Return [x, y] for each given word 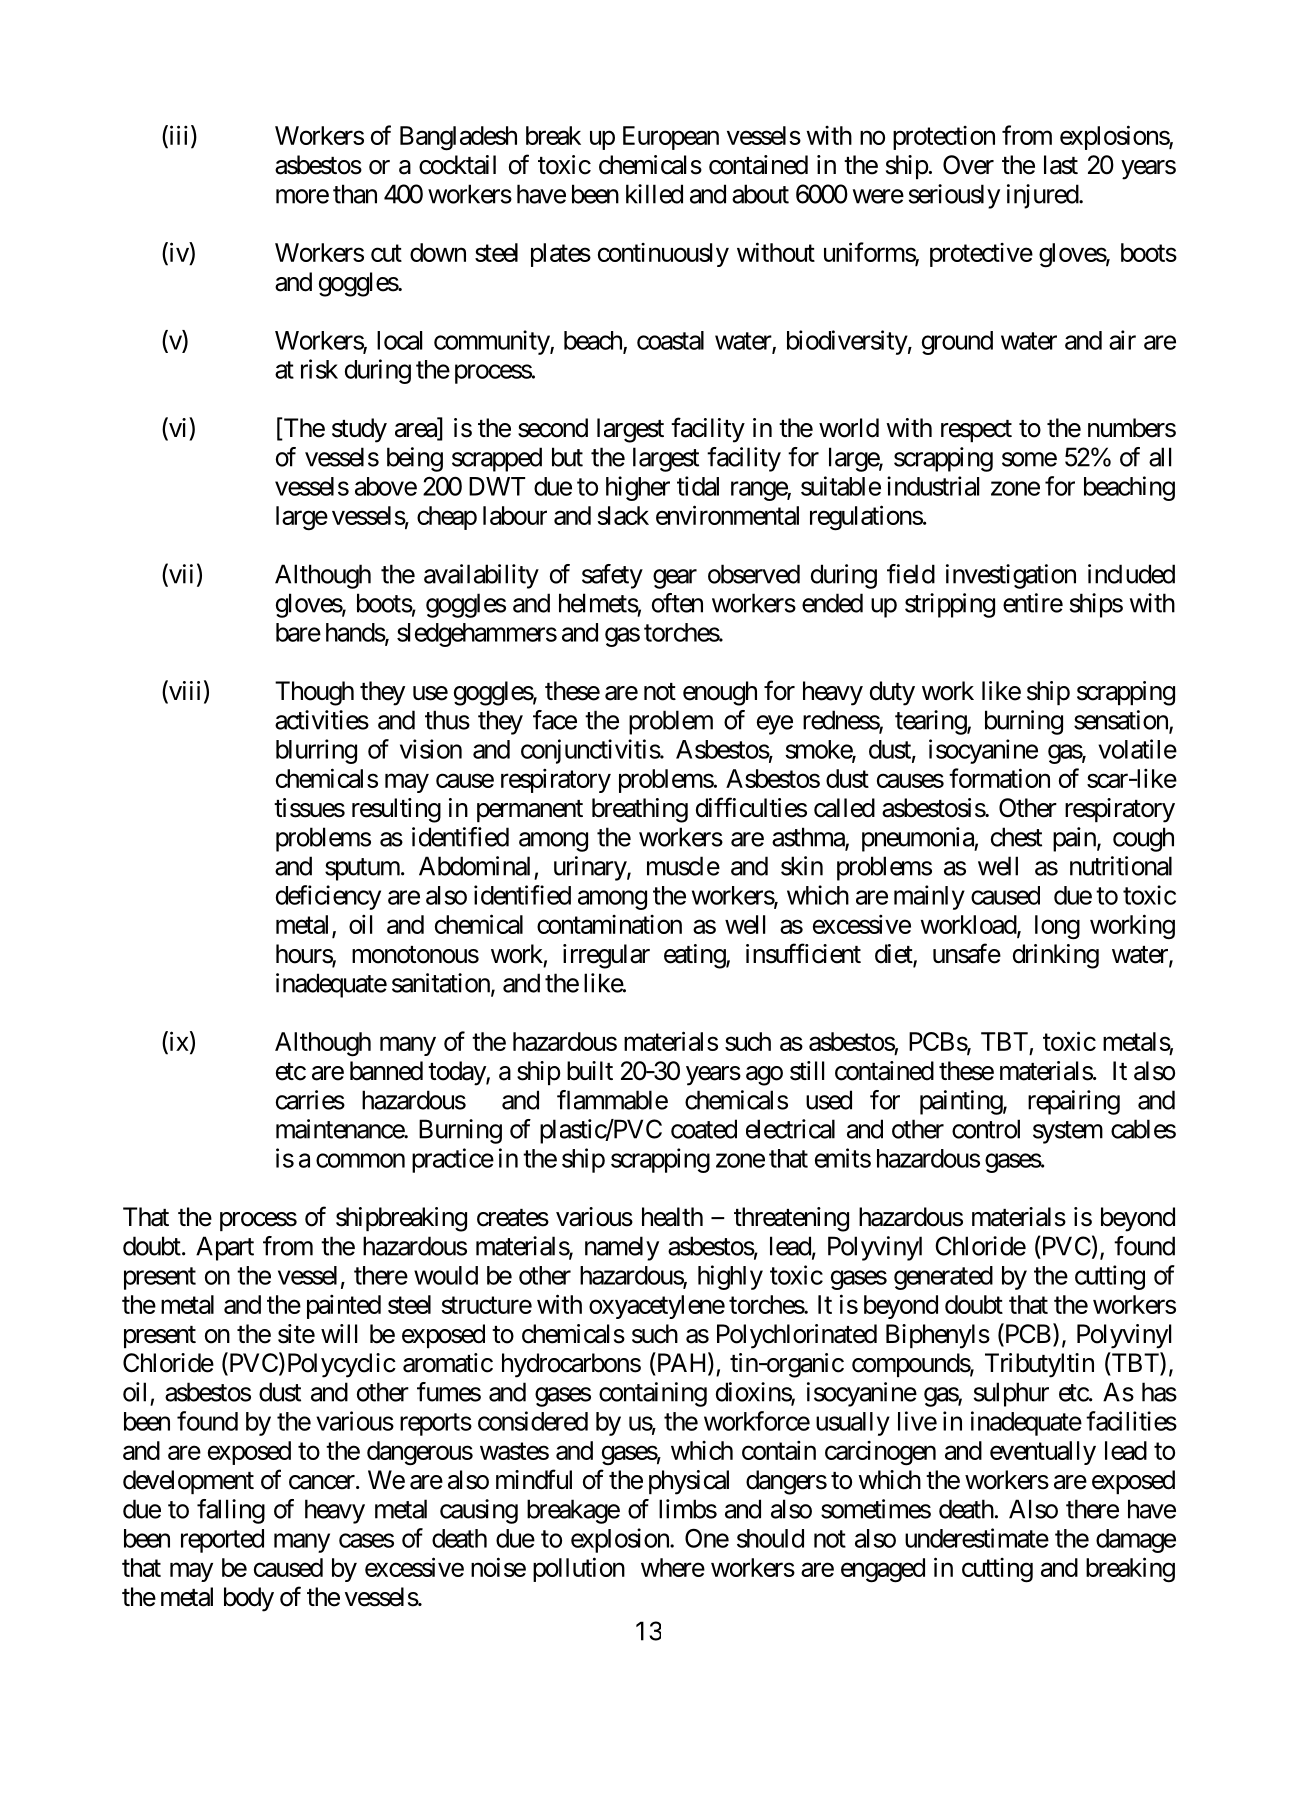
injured [1043, 196]
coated [704, 1129]
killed [654, 194]
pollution [579, 1569]
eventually [1043, 1453]
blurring [316, 751]
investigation [1011, 576]
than [355, 194]
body [249, 1599]
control [986, 1129]
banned [386, 1071]
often [677, 603]
